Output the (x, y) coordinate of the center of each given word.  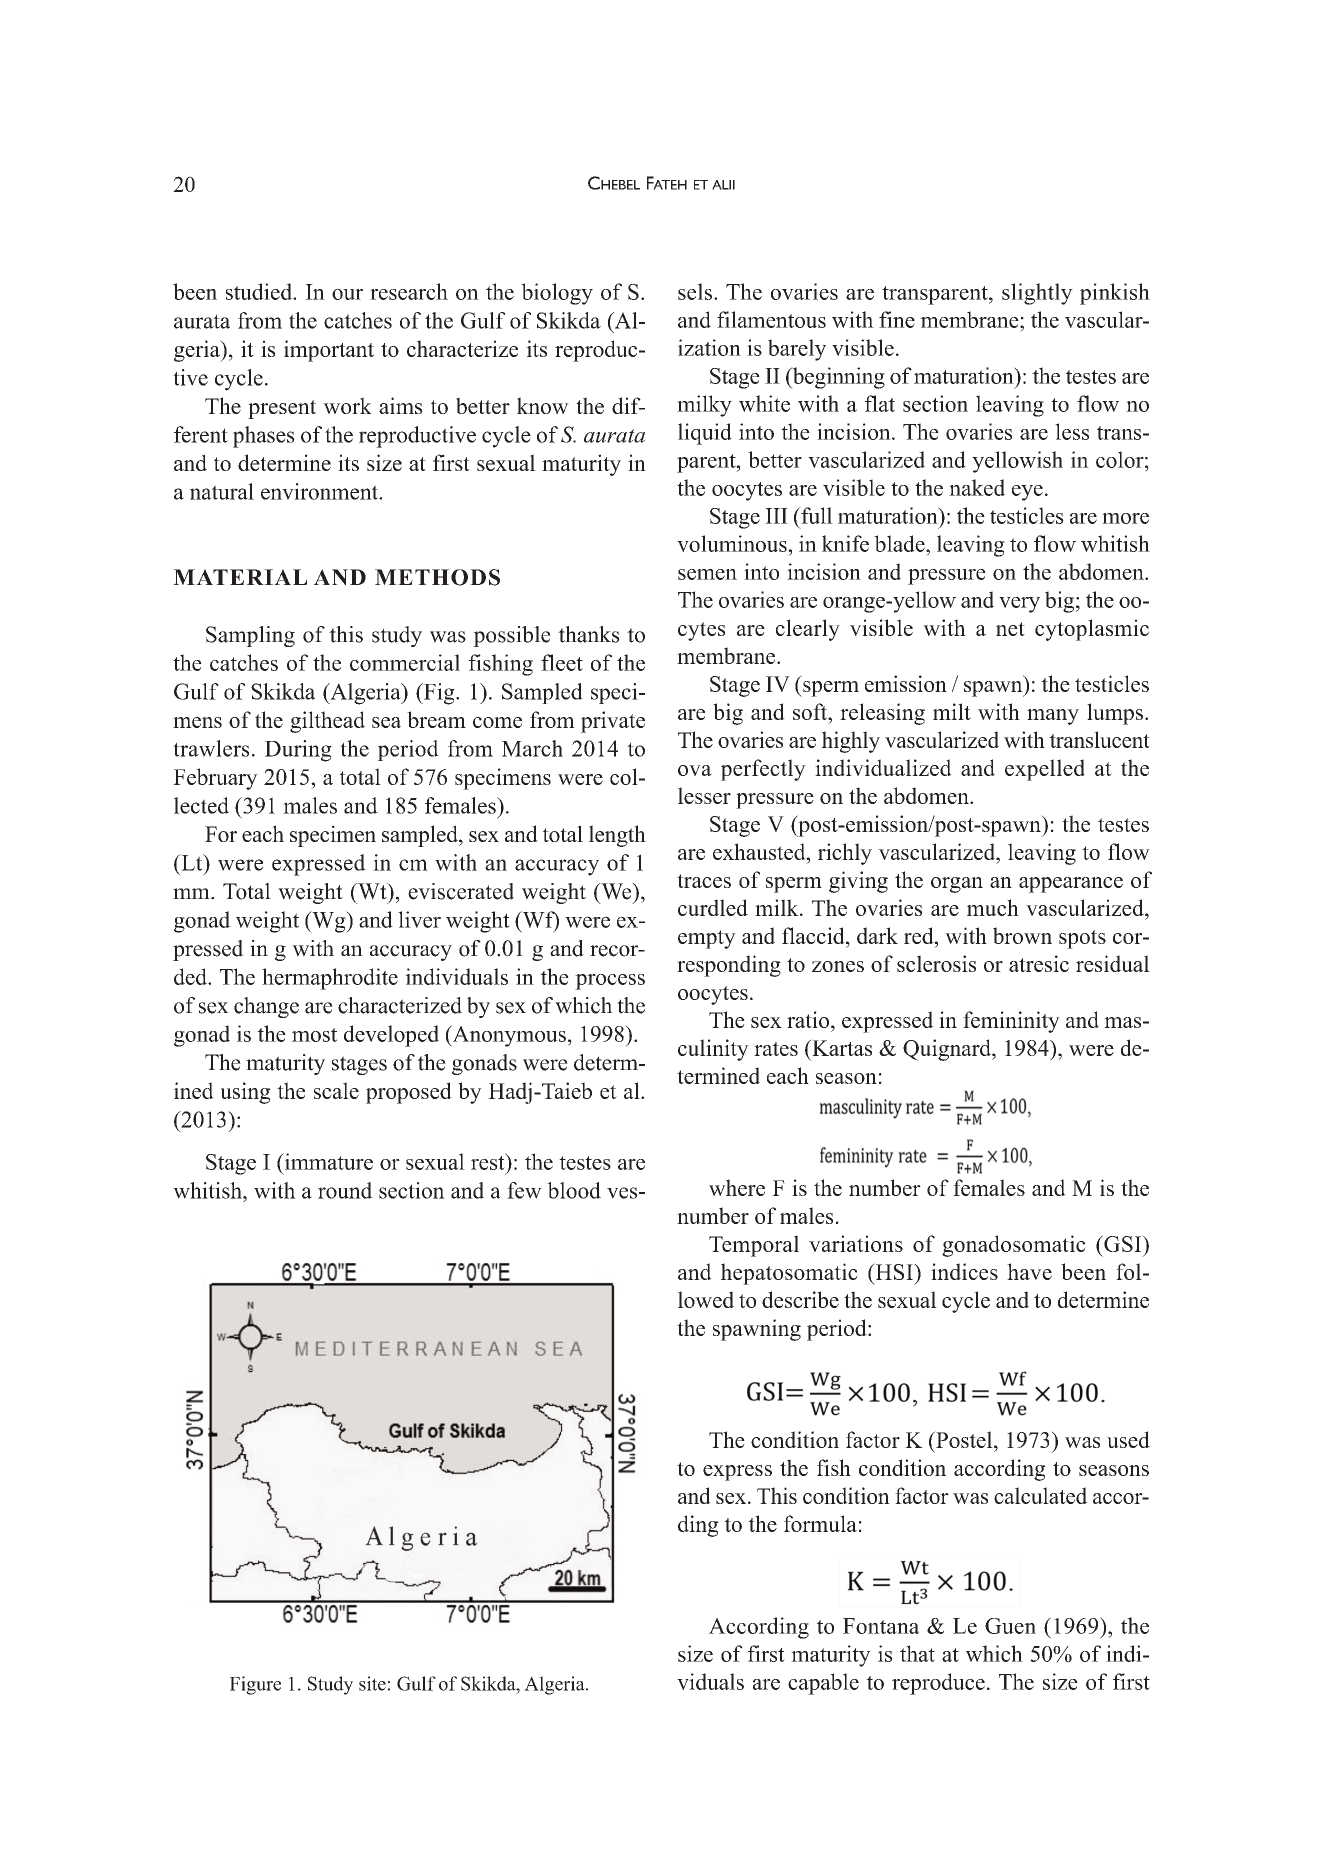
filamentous (771, 319)
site (372, 1683)
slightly (1037, 294)
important (329, 351)
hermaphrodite (330, 979)
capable (823, 1684)
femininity (1011, 1022)
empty (707, 939)
